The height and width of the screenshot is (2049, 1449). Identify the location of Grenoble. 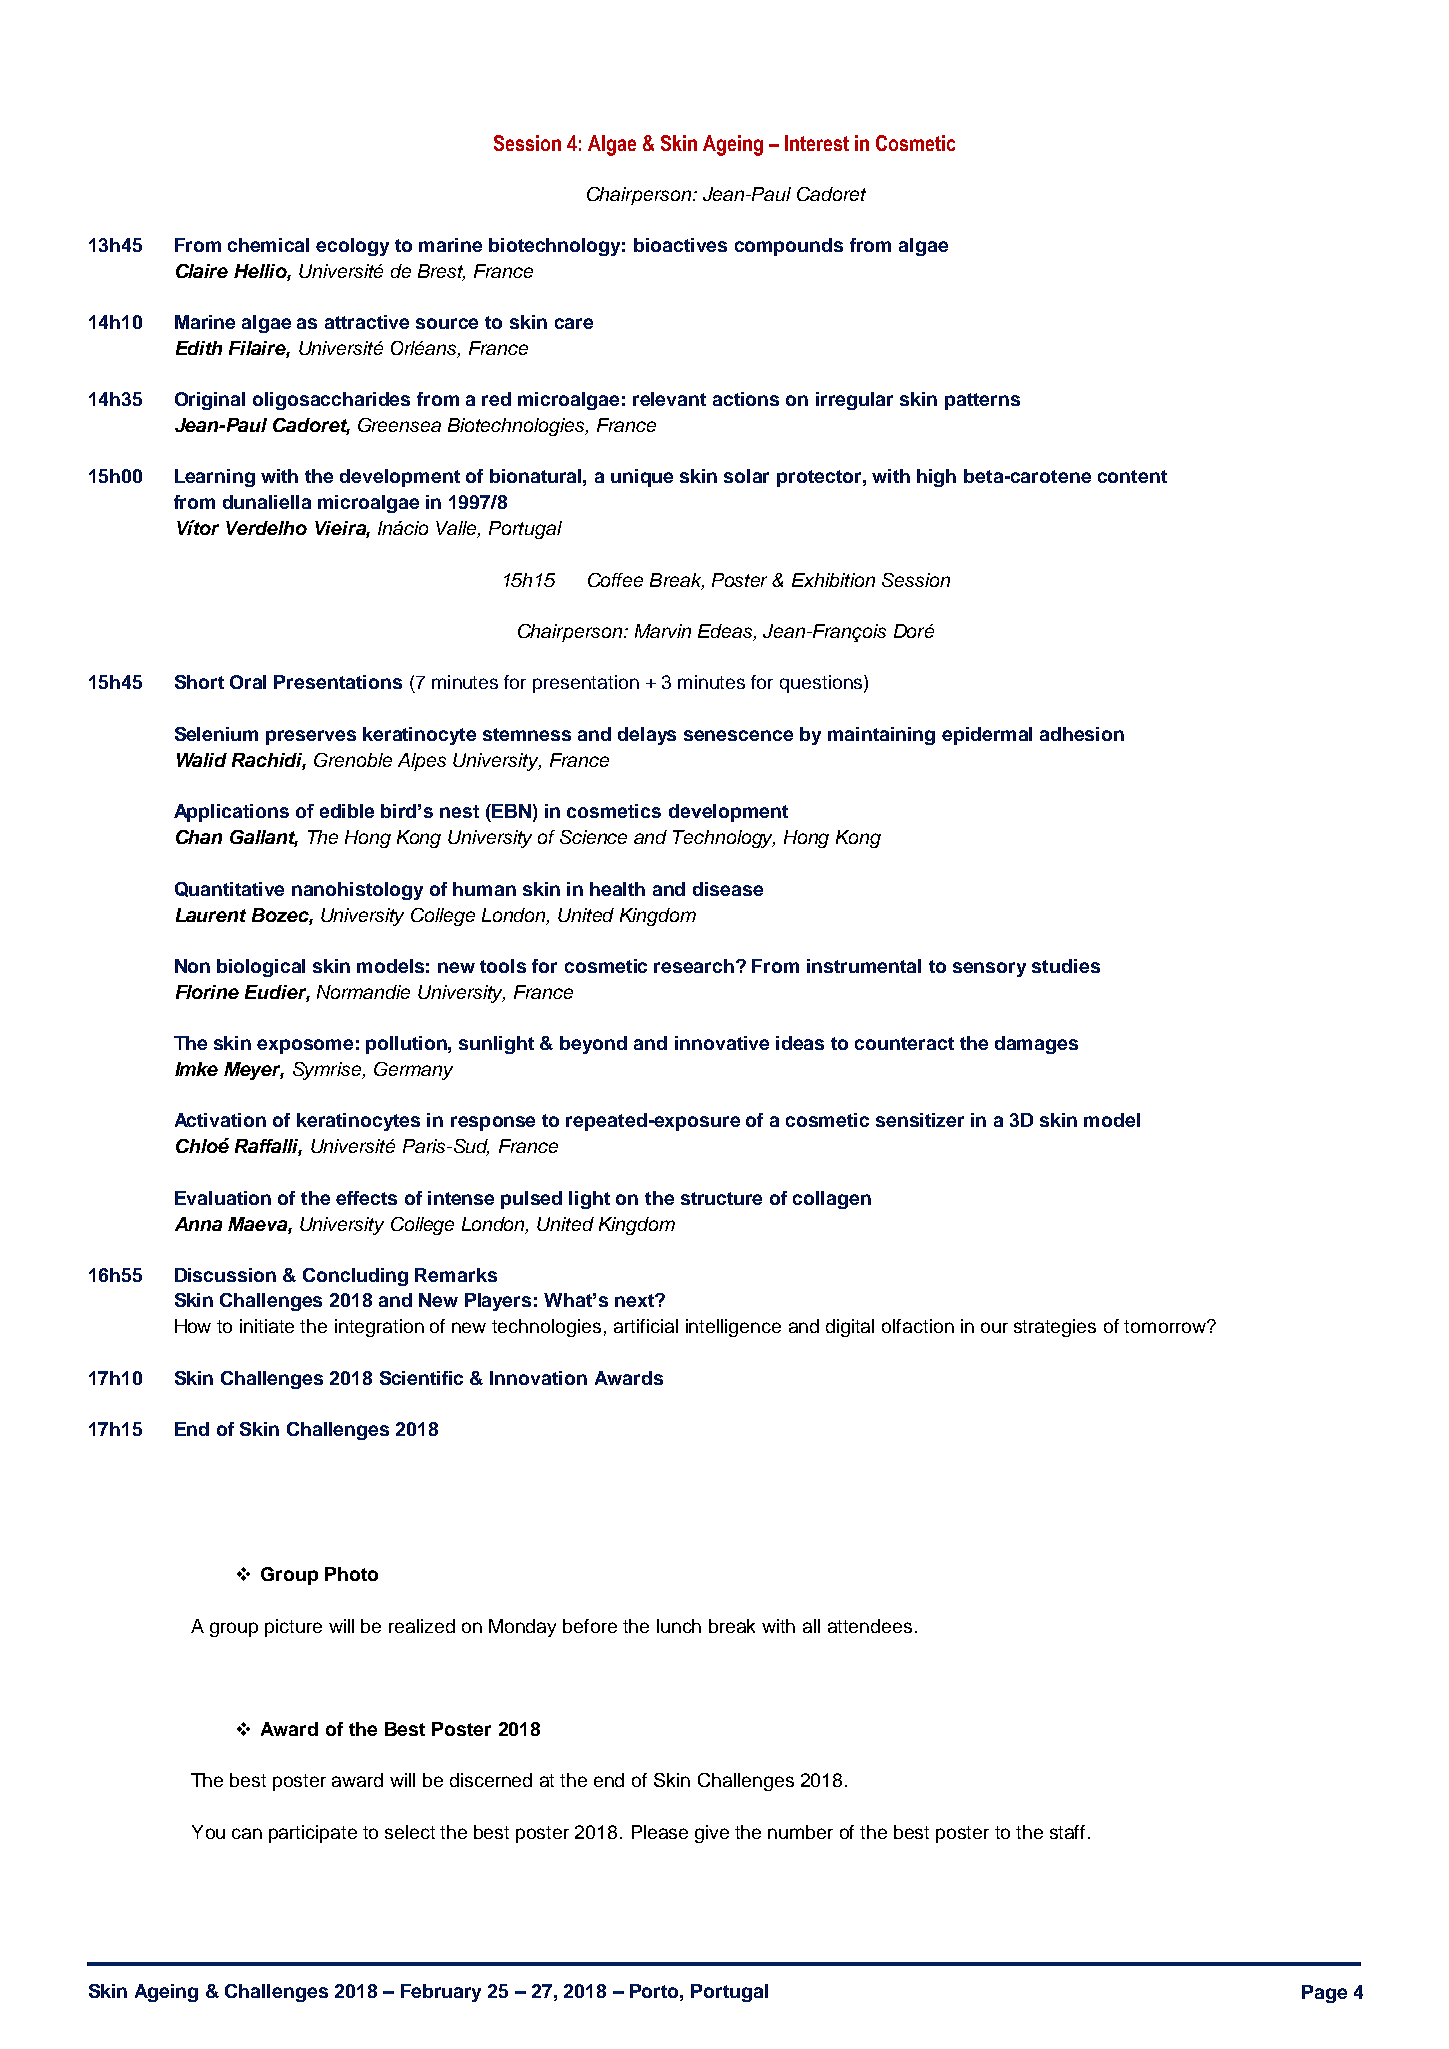
(353, 760).
